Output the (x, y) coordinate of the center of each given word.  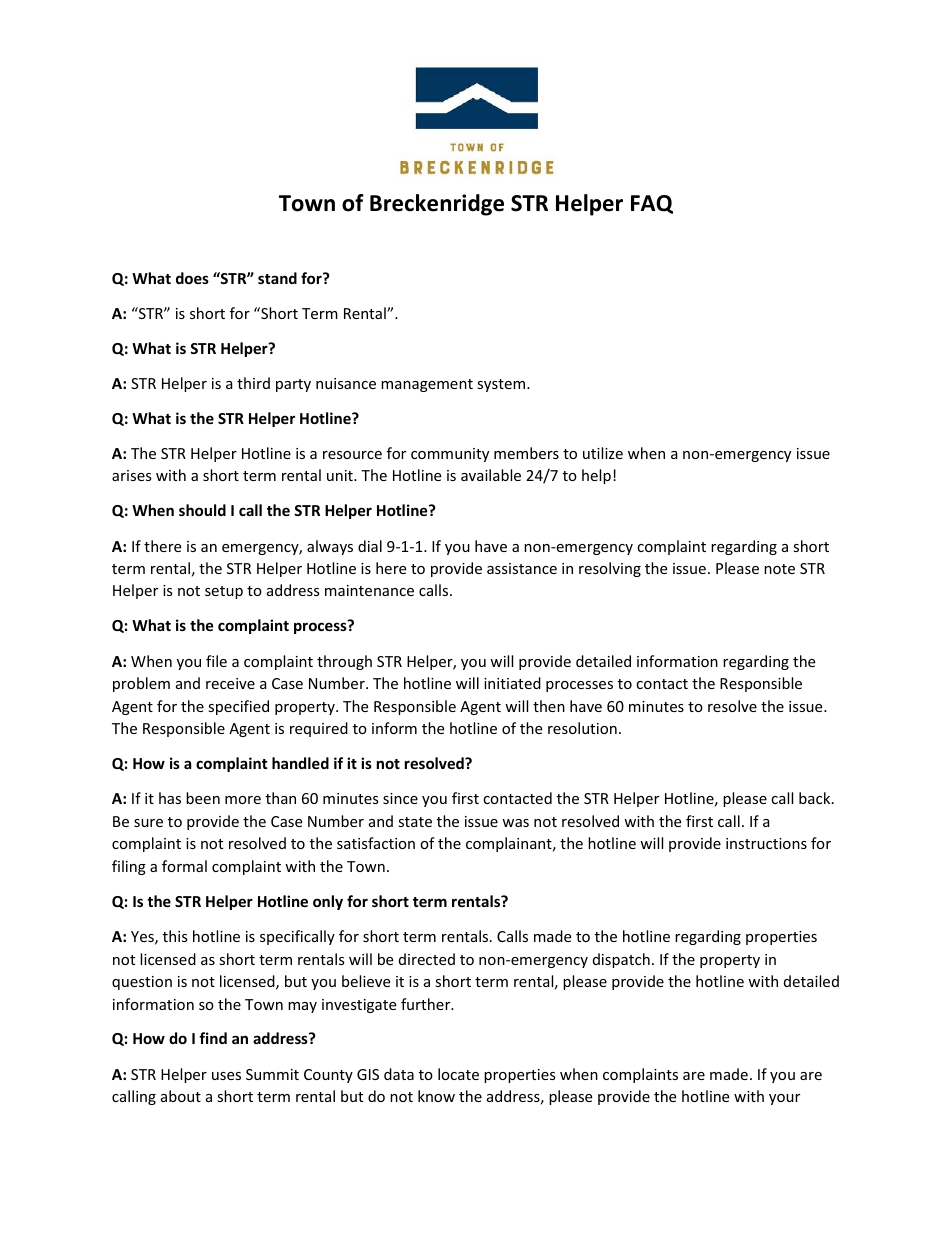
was (515, 823)
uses (226, 1076)
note (779, 569)
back (816, 798)
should (202, 510)
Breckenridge (437, 205)
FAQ (652, 204)
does (192, 278)
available (491, 475)
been (203, 798)
